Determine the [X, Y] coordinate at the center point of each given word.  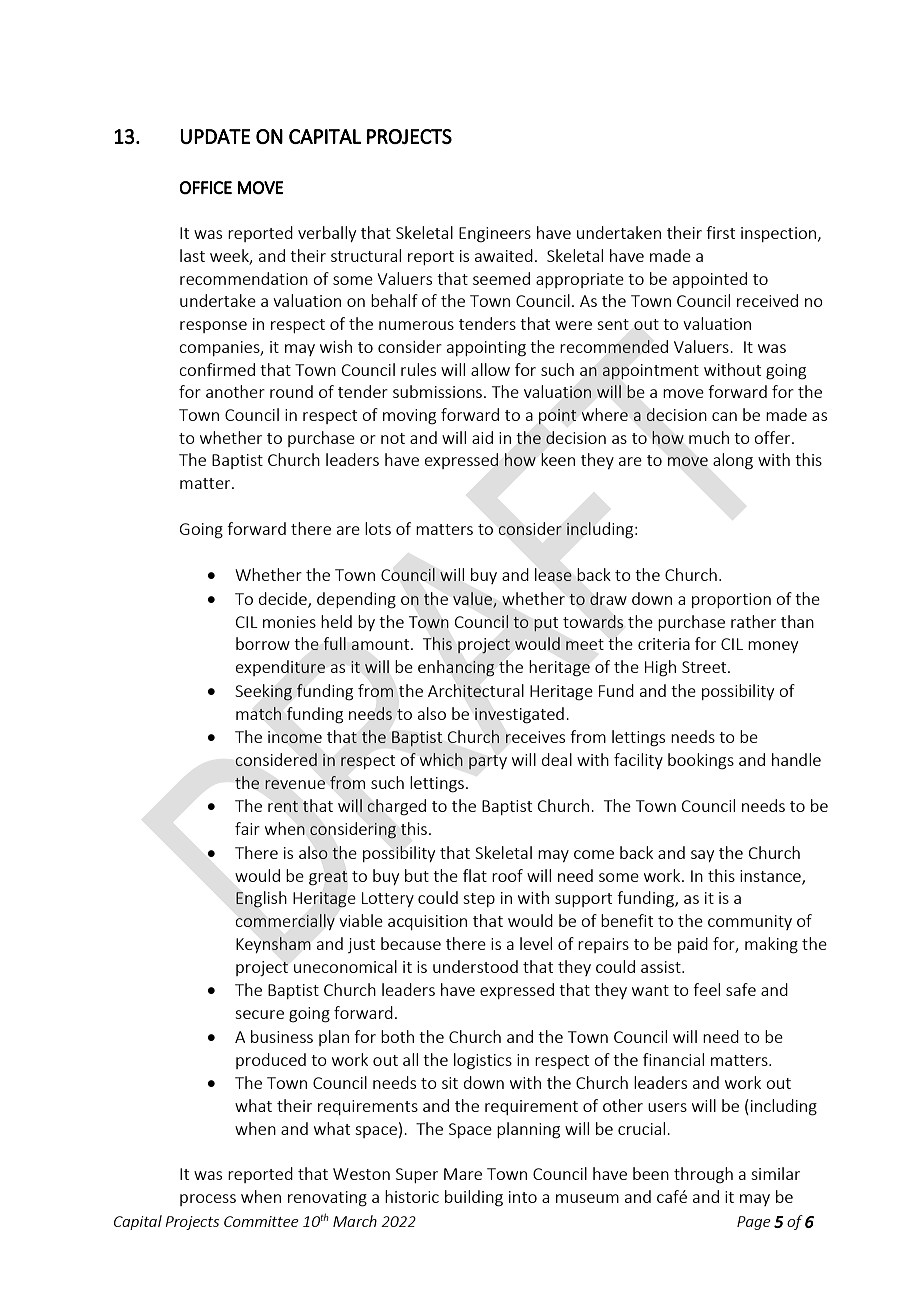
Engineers [495, 235]
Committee [261, 1221]
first [720, 232]
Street [705, 667]
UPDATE [215, 136]
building [474, 1198]
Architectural [476, 690]
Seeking [263, 692]
